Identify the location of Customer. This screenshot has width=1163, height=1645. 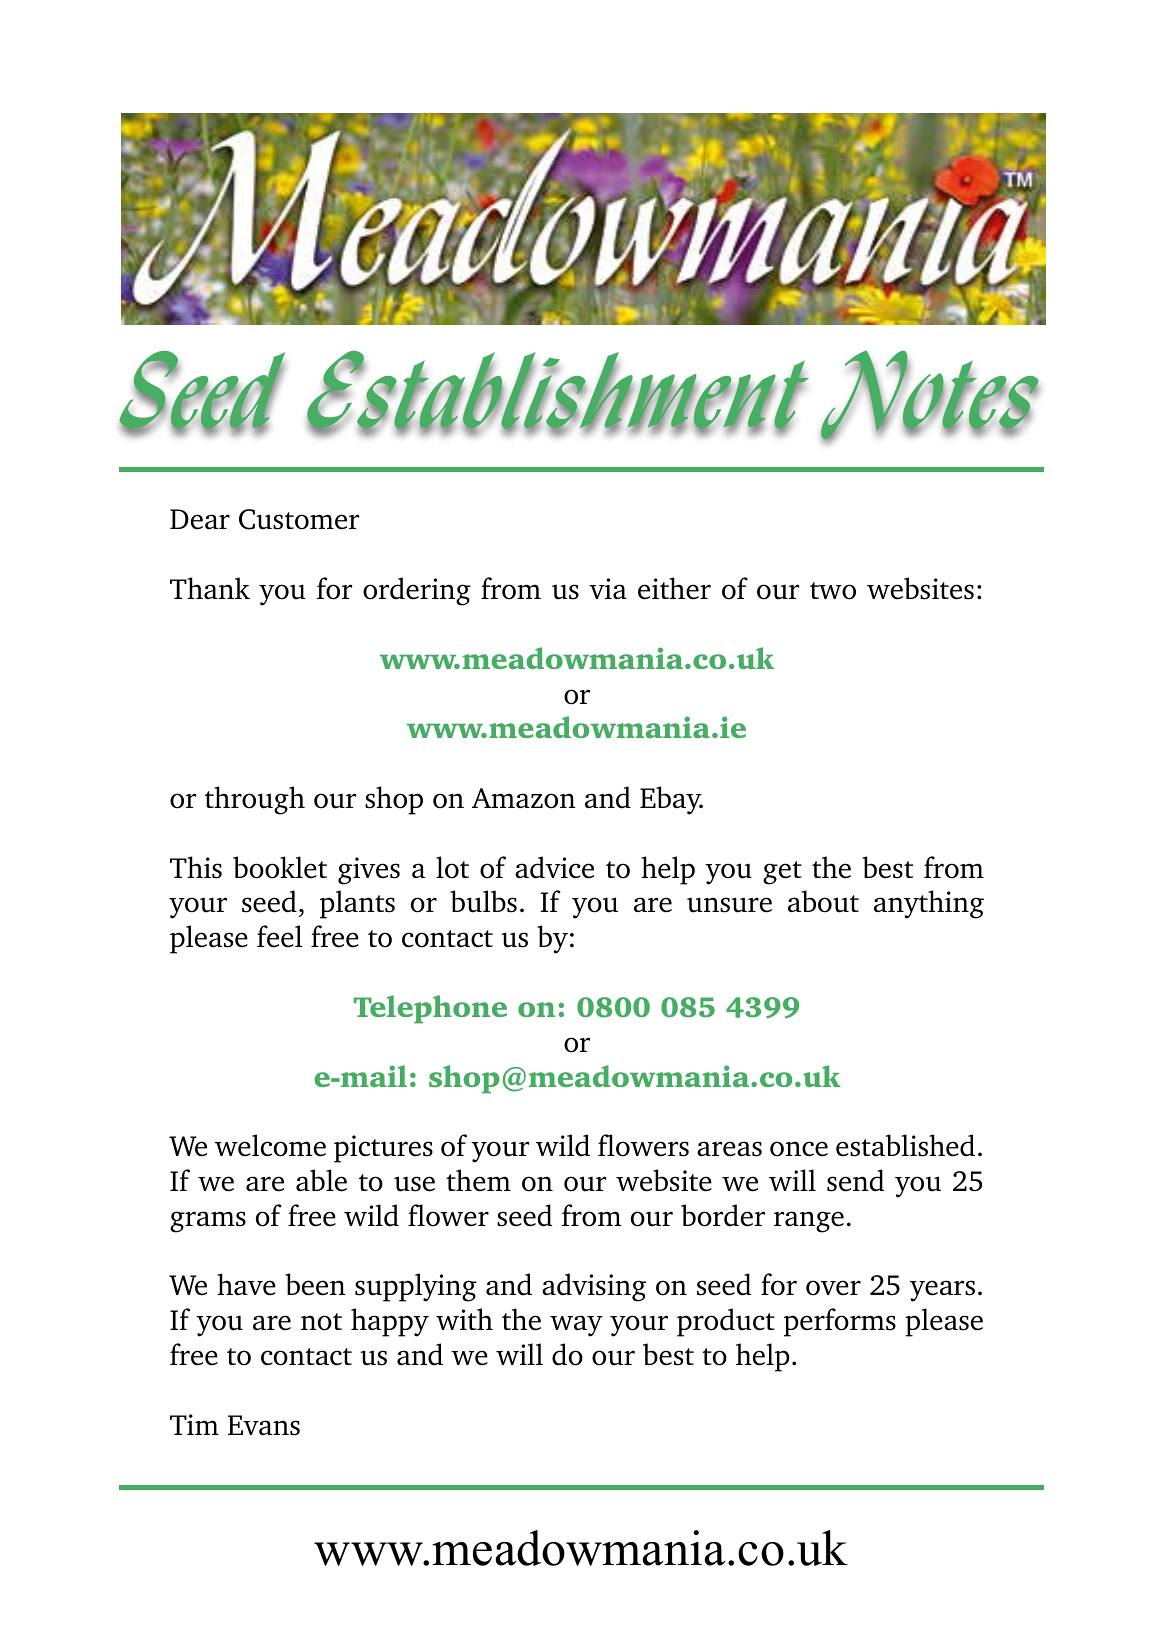
(299, 519).
